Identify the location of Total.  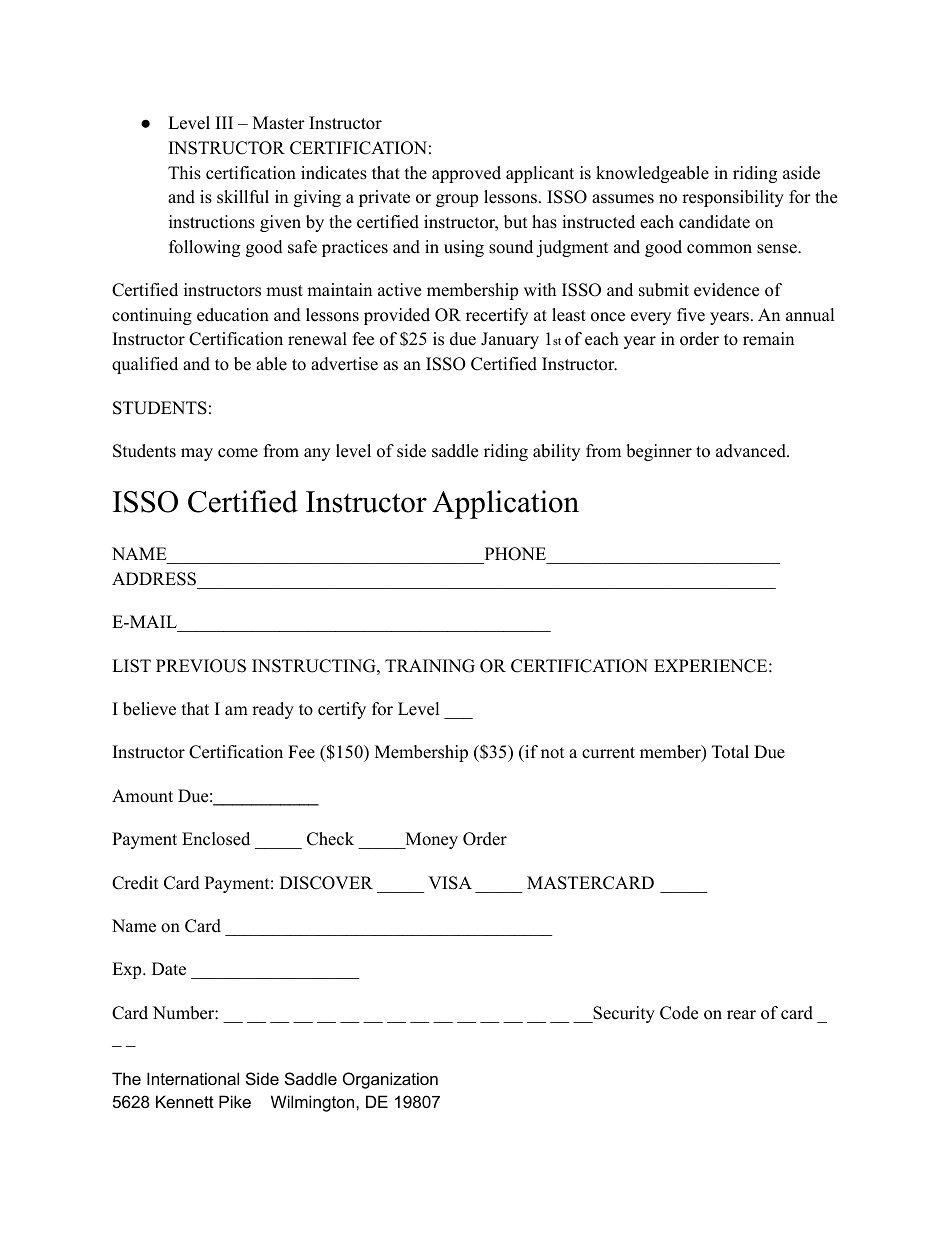
(730, 752).
